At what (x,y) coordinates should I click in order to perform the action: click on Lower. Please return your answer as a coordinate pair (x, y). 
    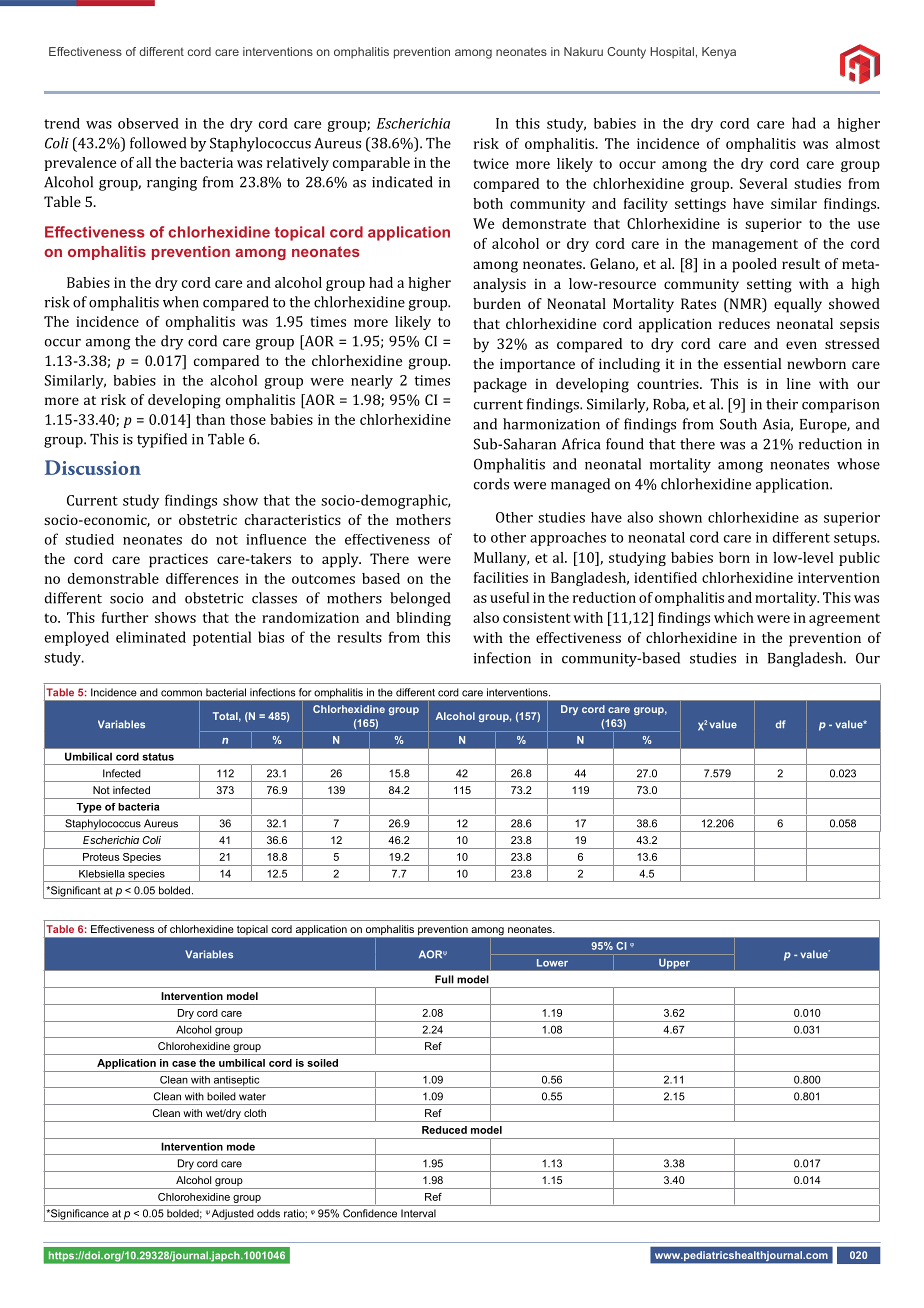
    Looking at the image, I should click on (552, 963).
